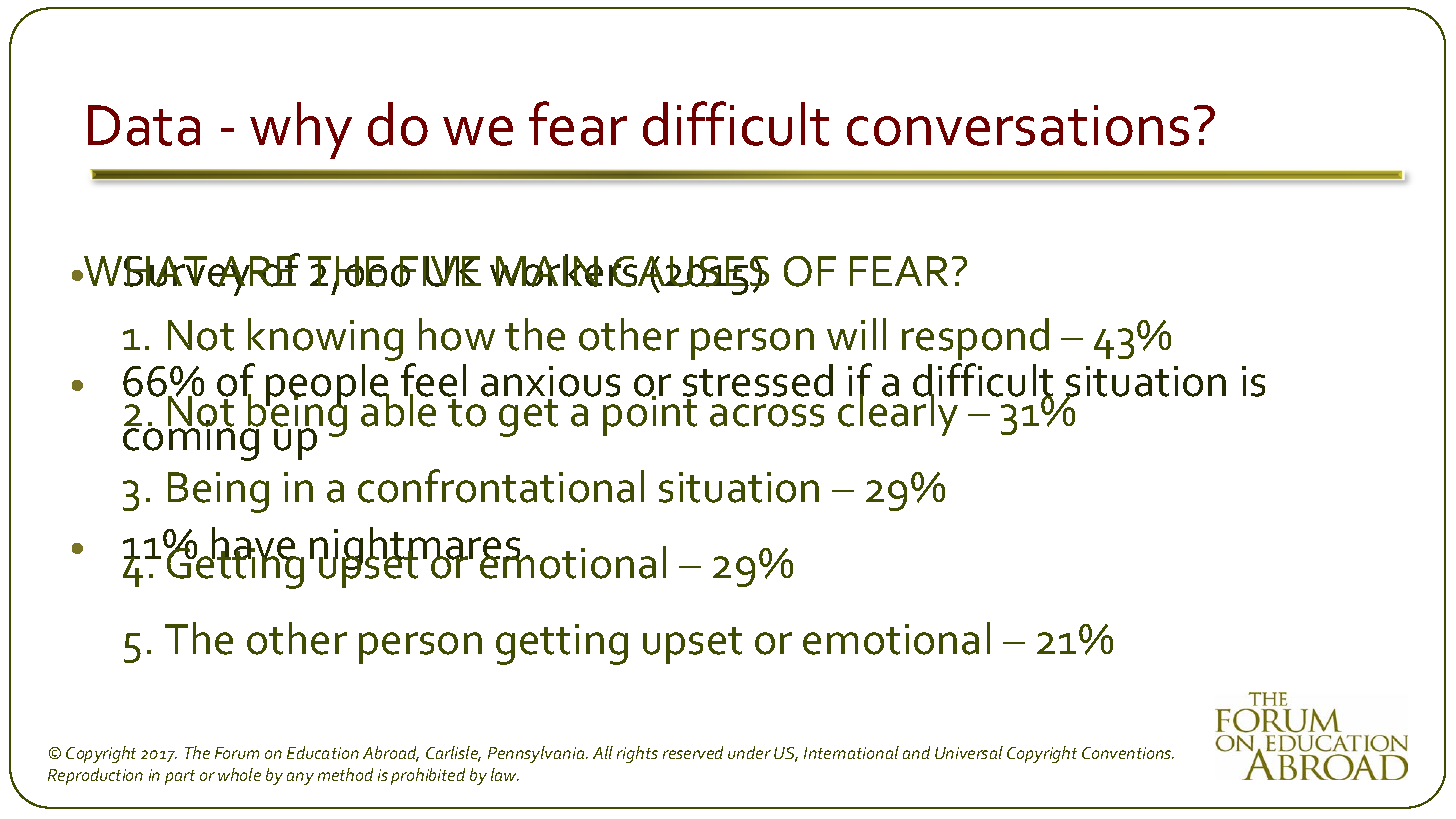 The width and height of the document is (1456, 819). I want to click on have, so click(254, 545).
